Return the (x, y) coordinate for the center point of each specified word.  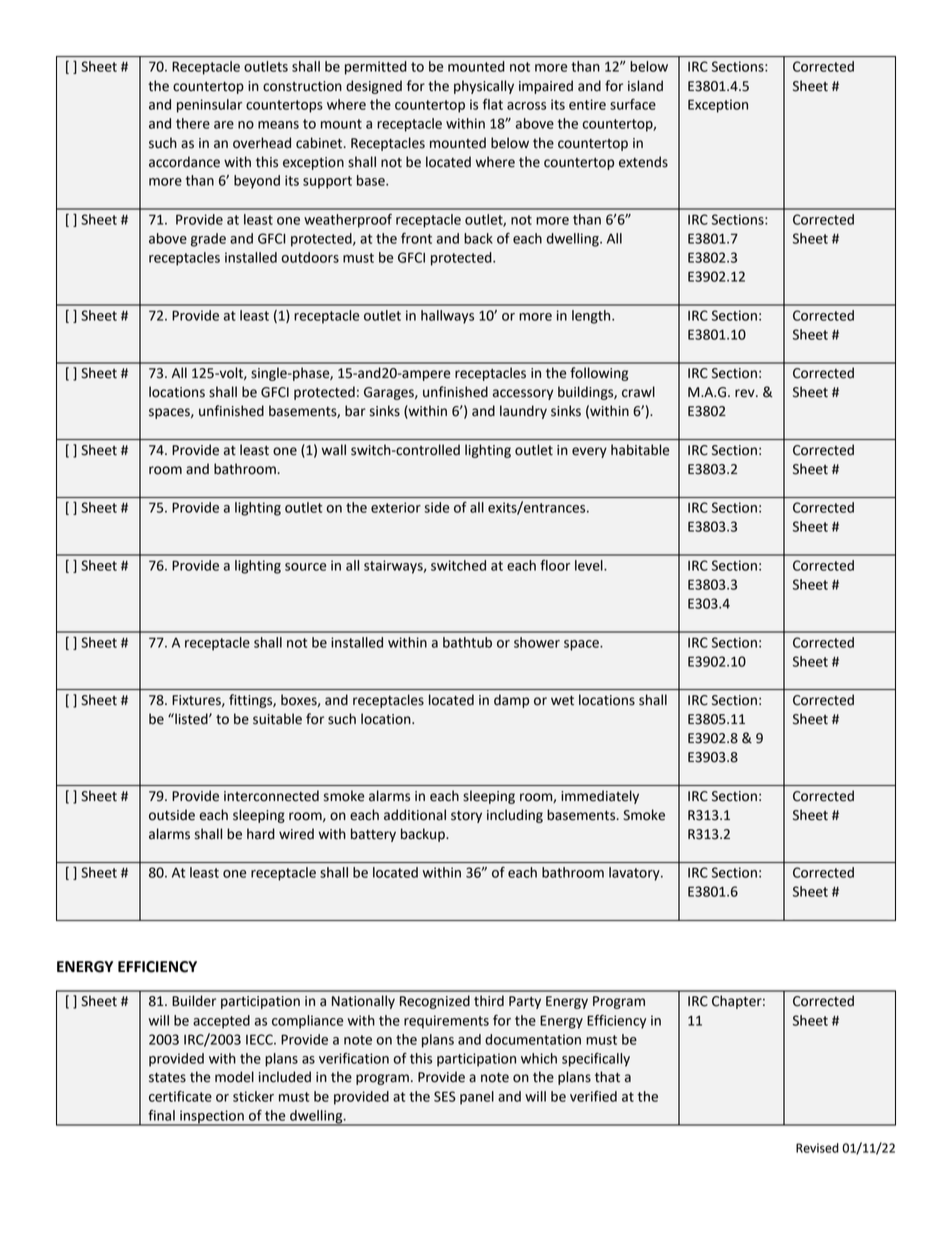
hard (261, 834)
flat (493, 104)
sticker (253, 1096)
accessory (523, 394)
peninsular (209, 106)
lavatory (635, 874)
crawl (638, 392)
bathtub (467, 642)
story (466, 817)
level (590, 565)
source (305, 567)
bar (355, 411)
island (645, 86)
